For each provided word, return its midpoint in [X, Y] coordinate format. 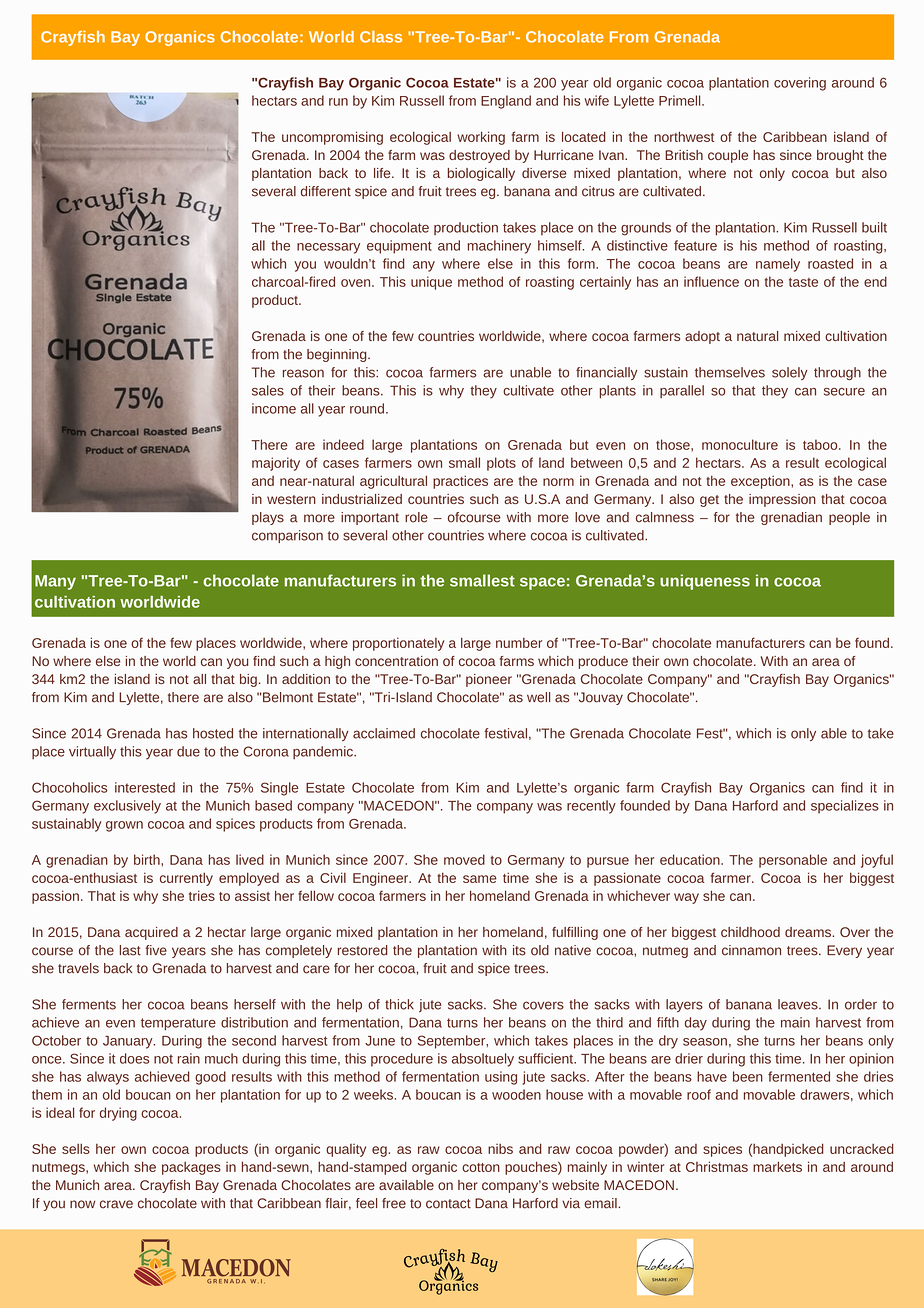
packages [191, 1168]
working [481, 138]
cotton [481, 1167]
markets [777, 1166]
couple [728, 156]
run [338, 102]
